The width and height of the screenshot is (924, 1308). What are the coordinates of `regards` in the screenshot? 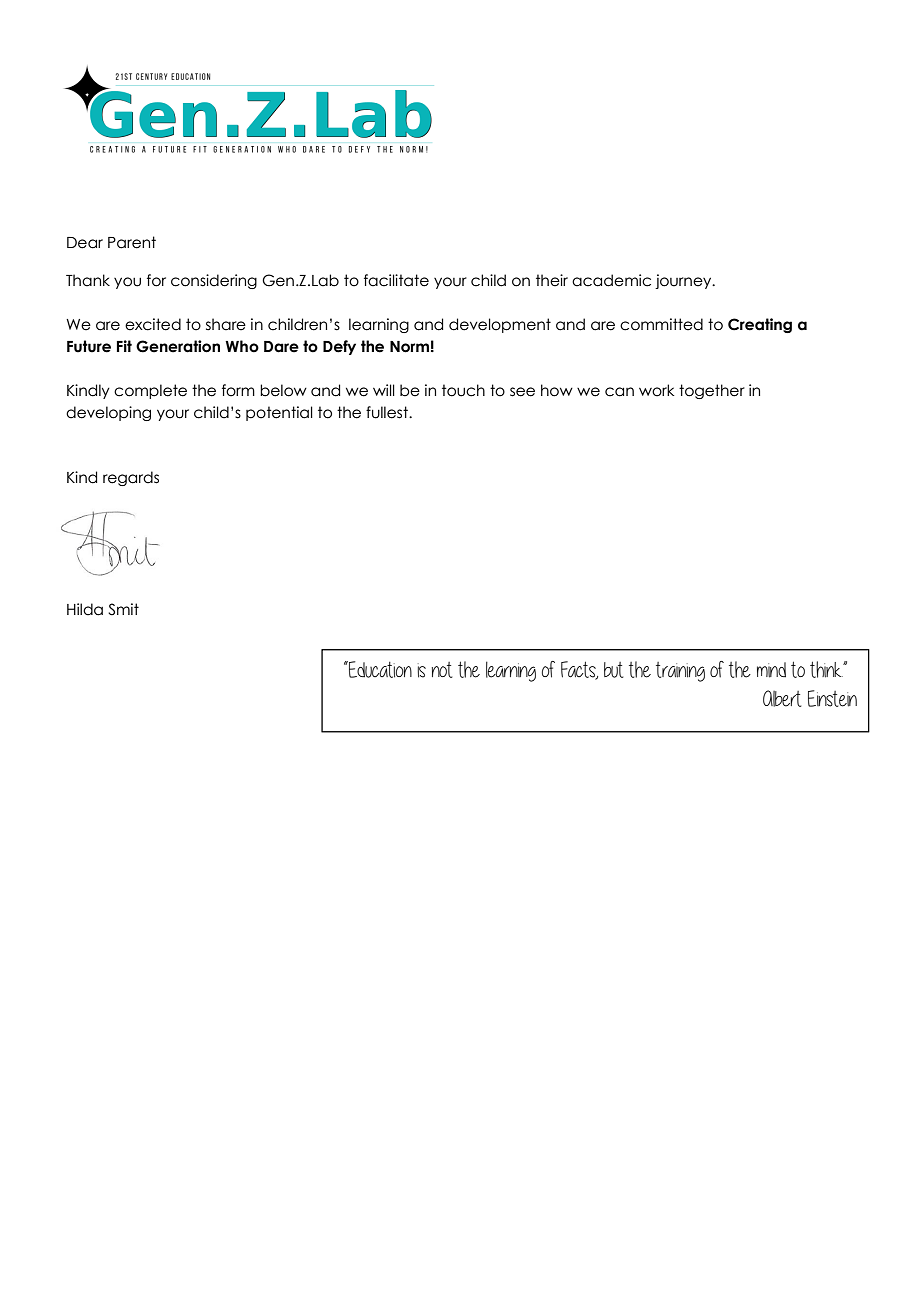 It's located at (131, 478).
